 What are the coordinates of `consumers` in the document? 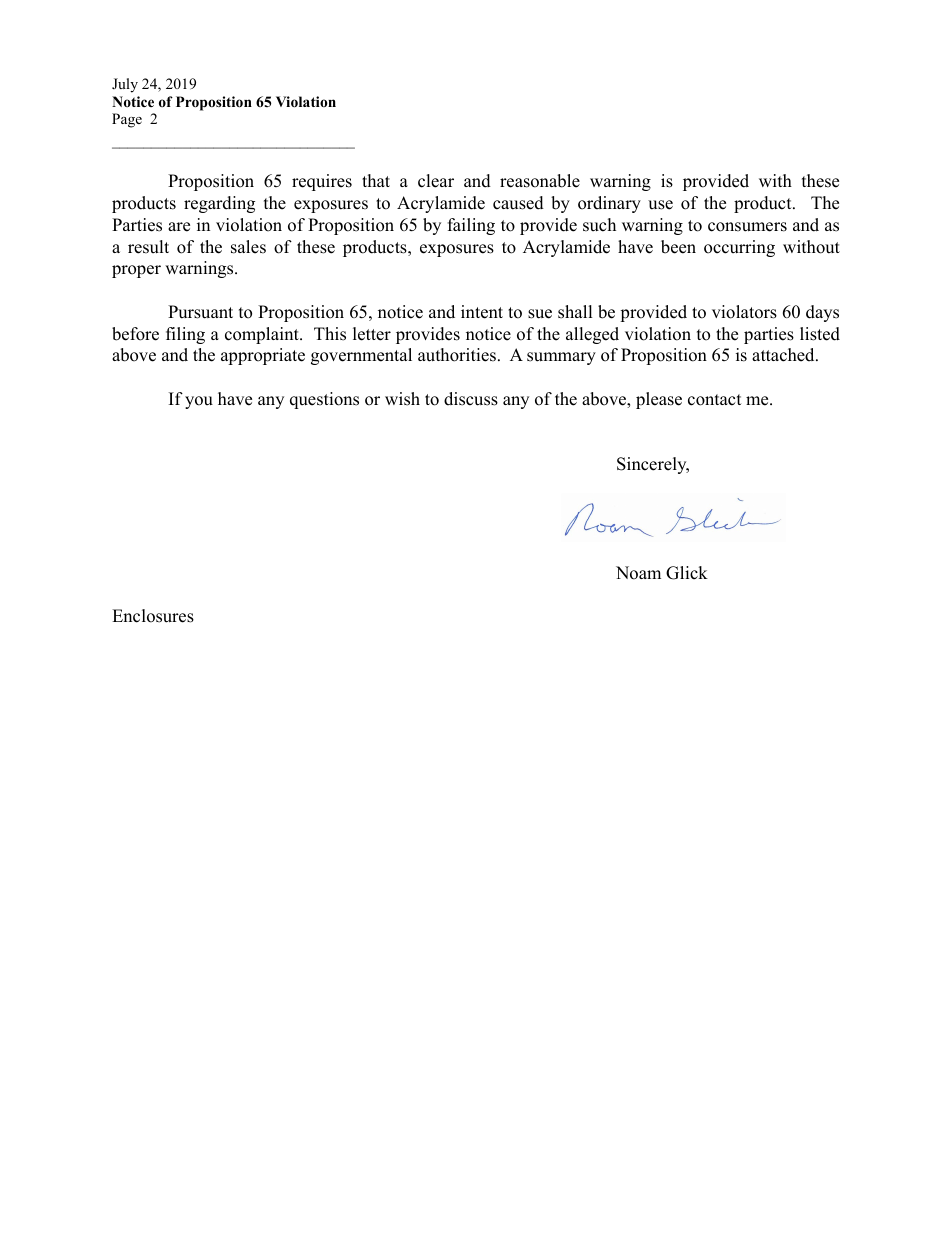 It's located at (747, 227).
